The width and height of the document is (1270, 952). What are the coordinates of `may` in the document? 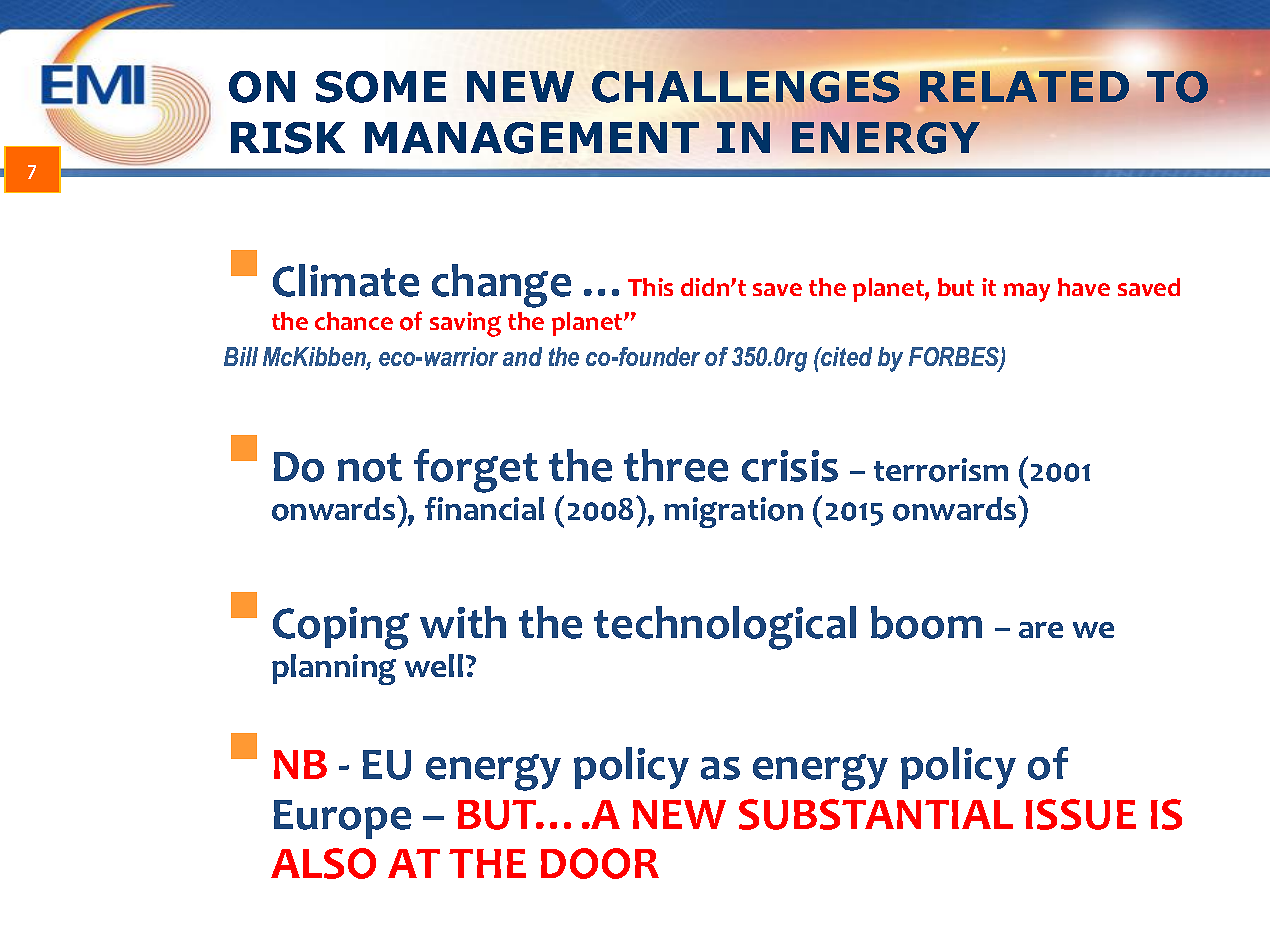 It's located at (1027, 292).
